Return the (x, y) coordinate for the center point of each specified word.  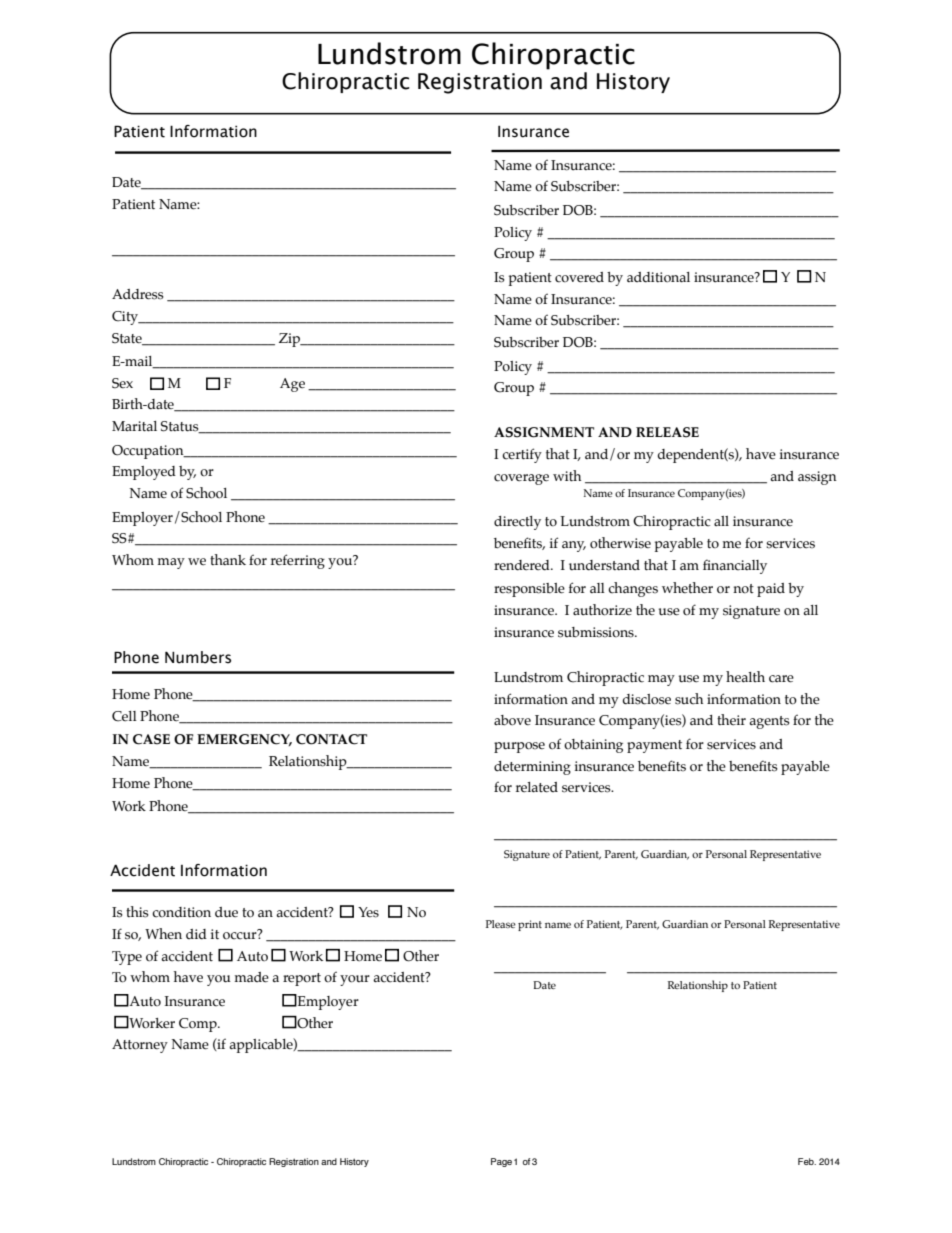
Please (501, 924)
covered (579, 277)
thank (228, 559)
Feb (807, 1161)
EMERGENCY (244, 740)
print (530, 925)
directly (517, 523)
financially (735, 566)
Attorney (140, 1046)
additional (658, 277)
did (196, 934)
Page (501, 1162)
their (731, 719)
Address (138, 294)
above (512, 720)
